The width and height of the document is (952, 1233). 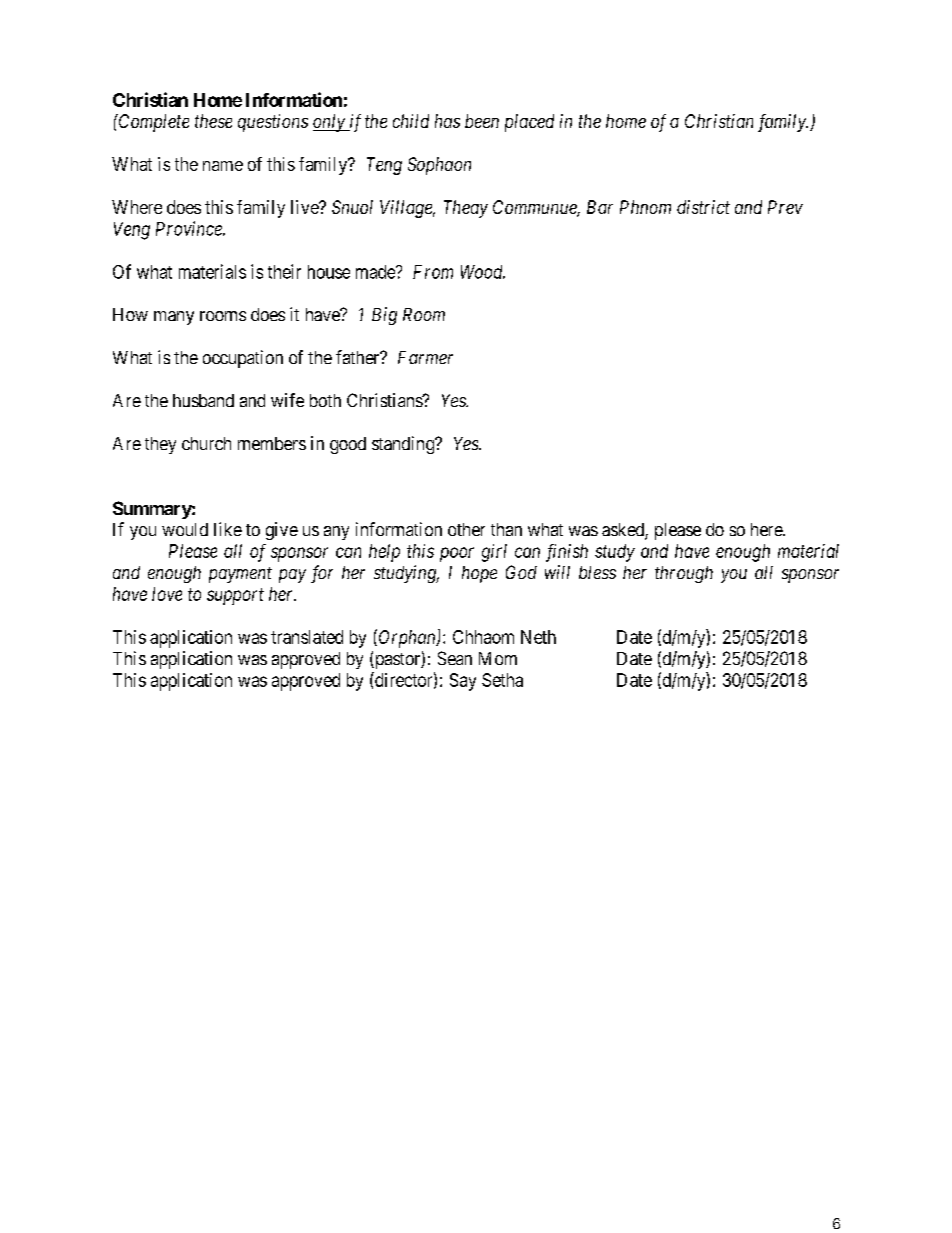 I want to click on has, so click(x=447, y=121).
